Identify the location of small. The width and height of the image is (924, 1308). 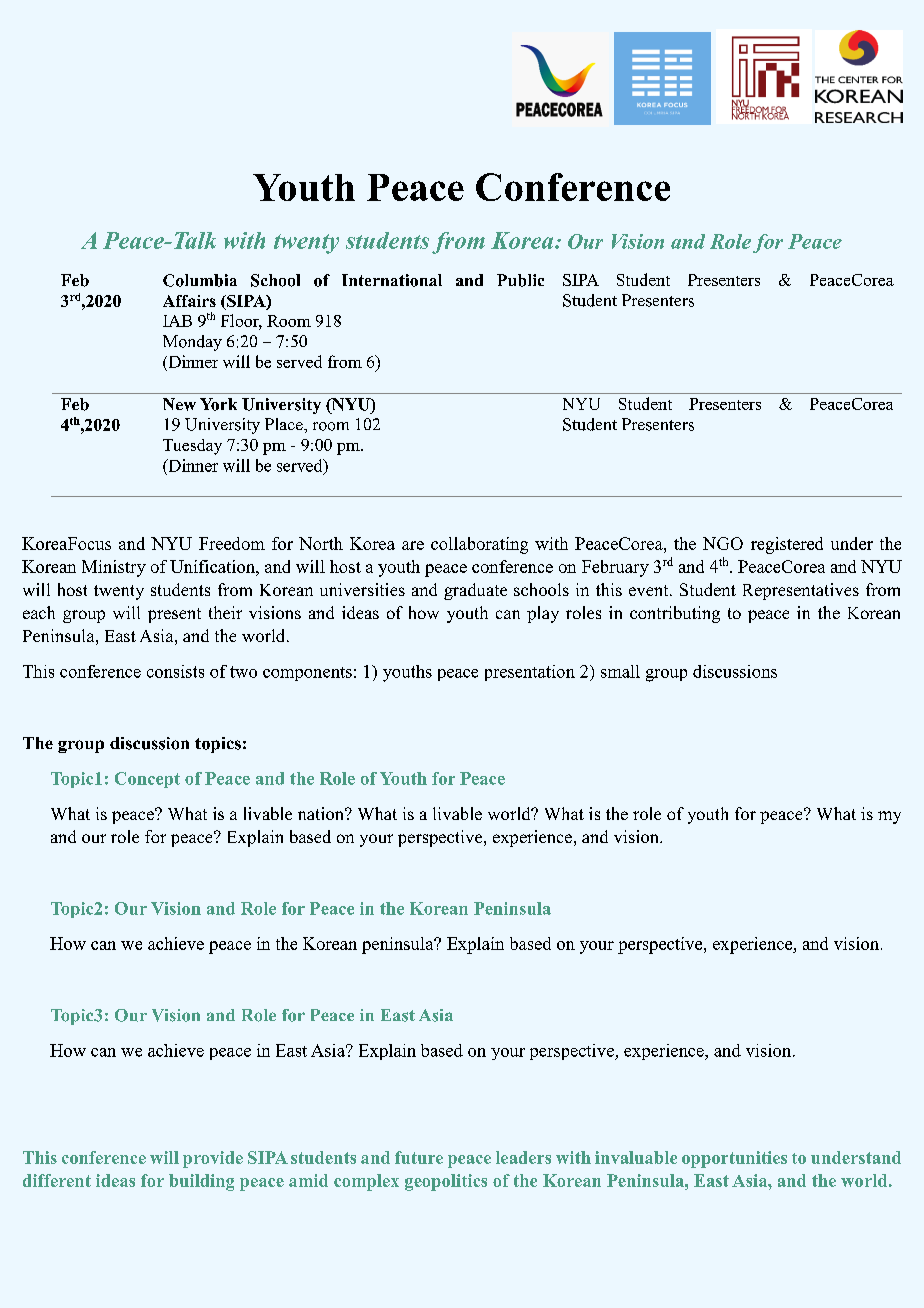
(620, 671).
